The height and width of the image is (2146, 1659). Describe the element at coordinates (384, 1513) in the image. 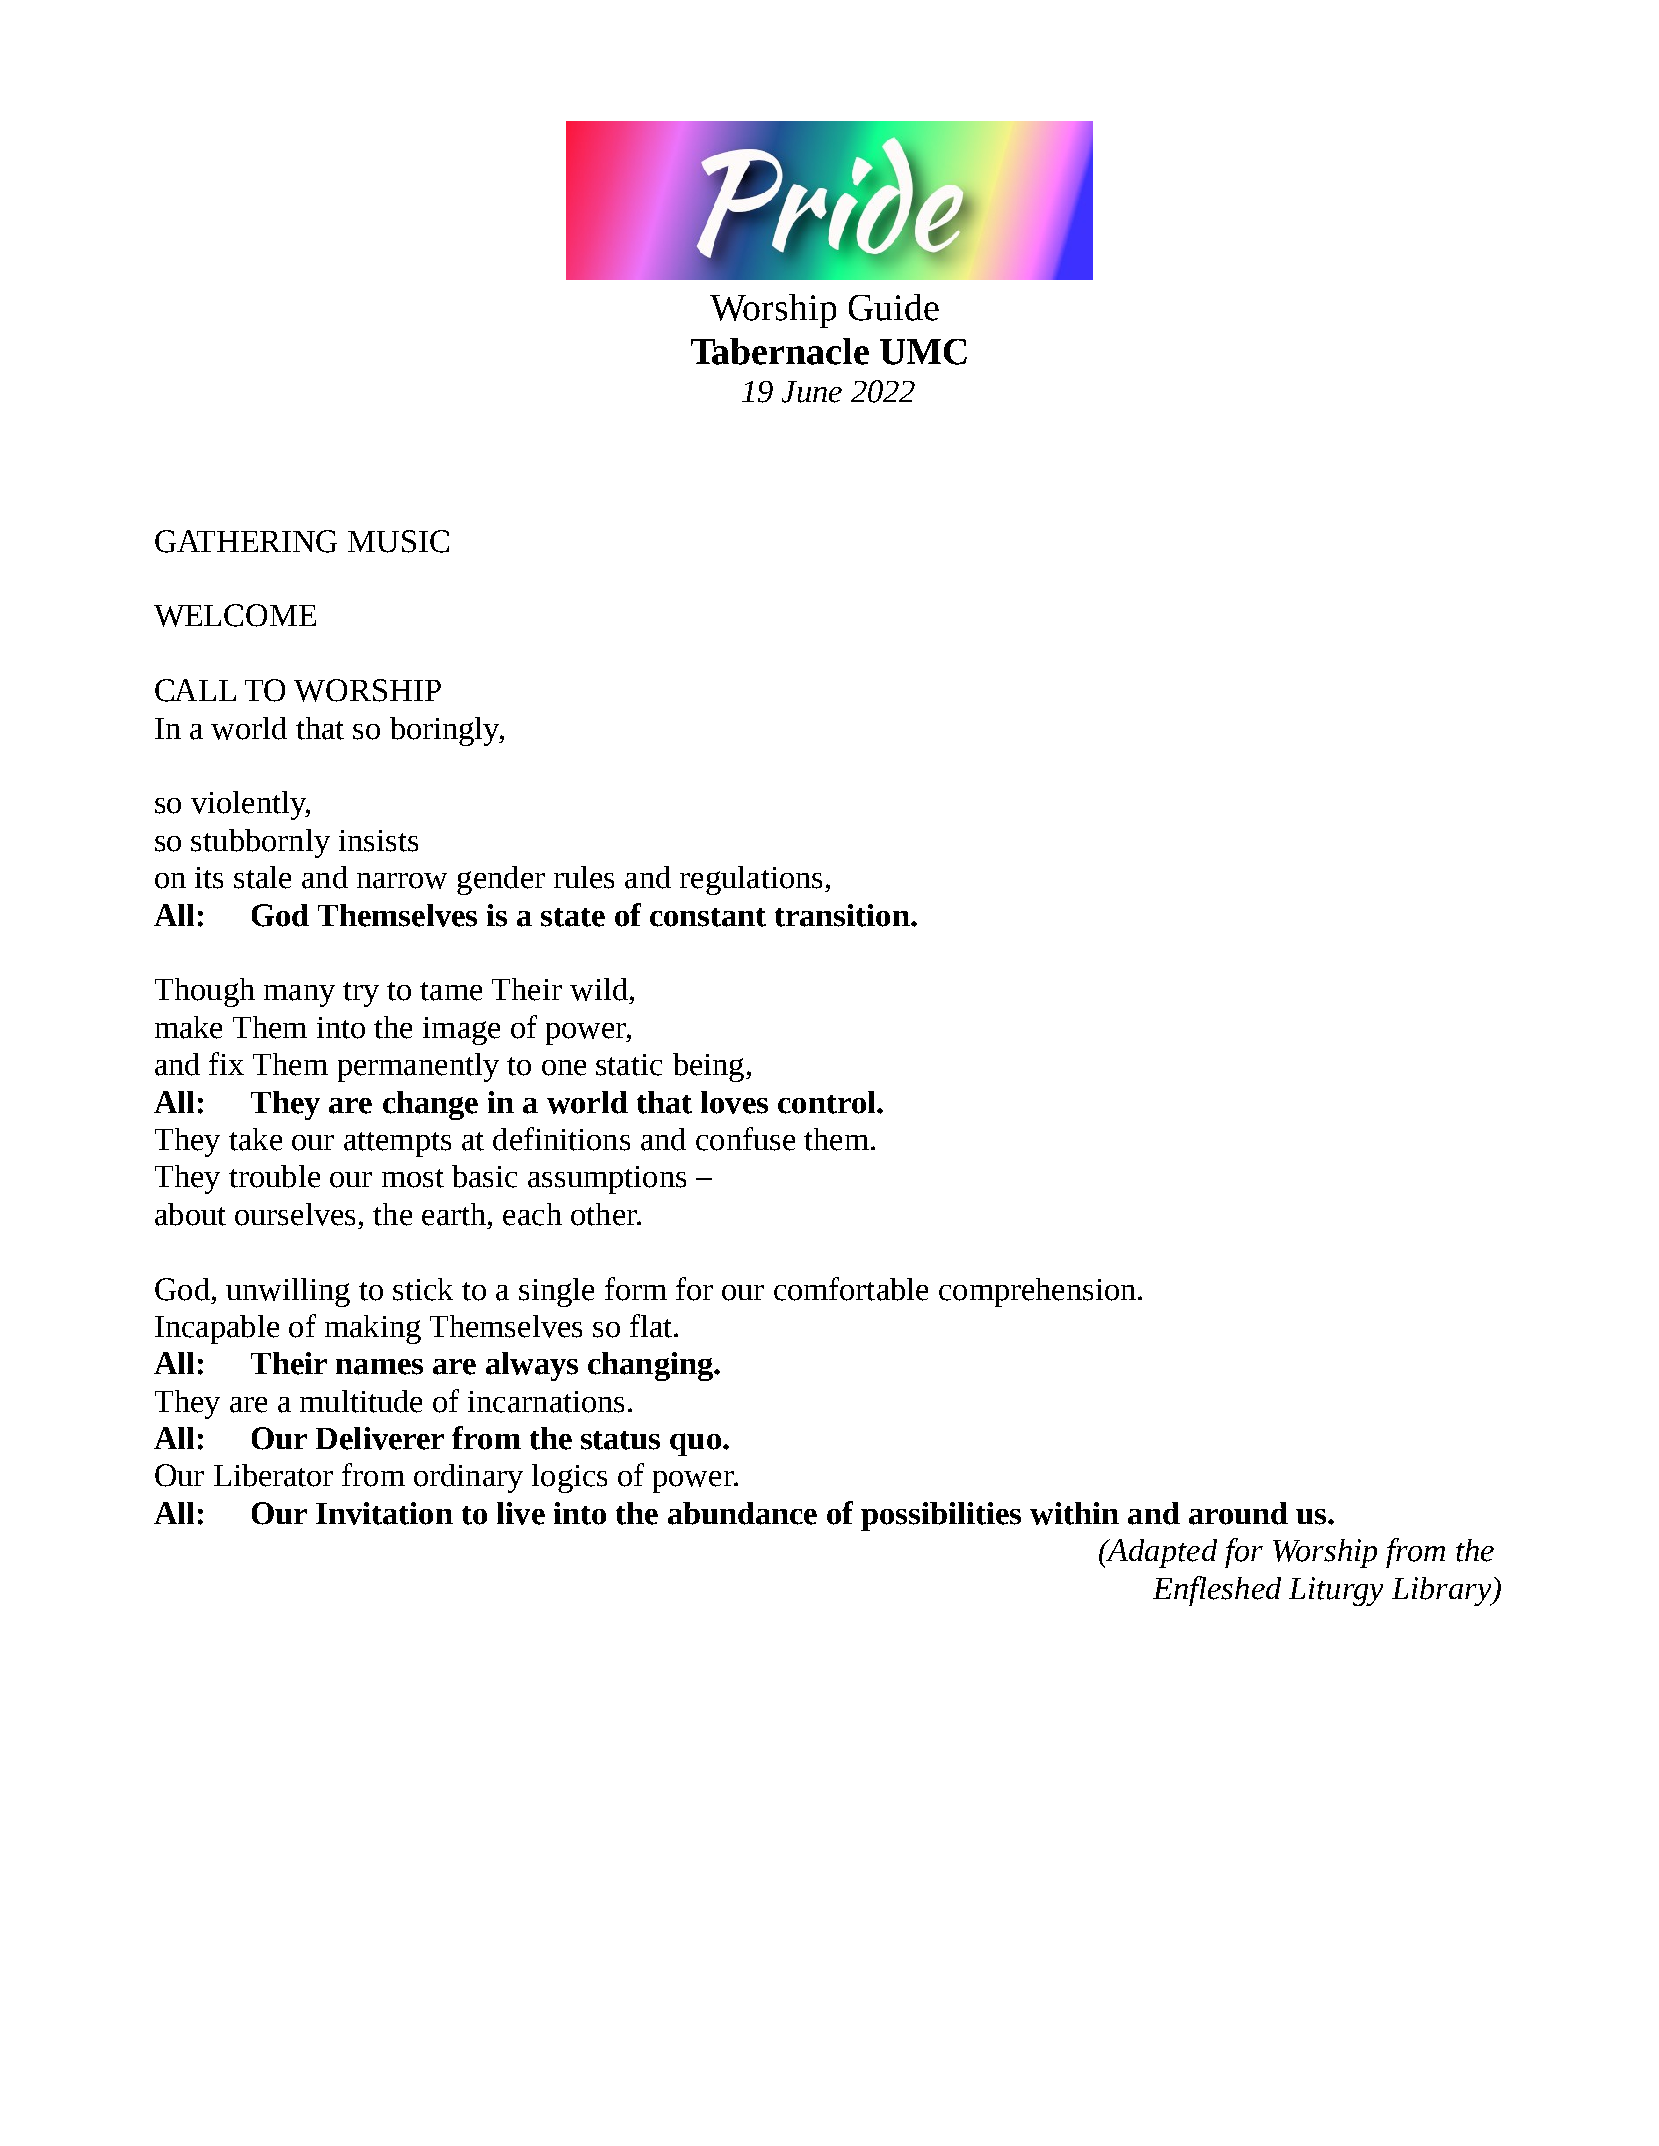

I see `Invitation` at that location.
